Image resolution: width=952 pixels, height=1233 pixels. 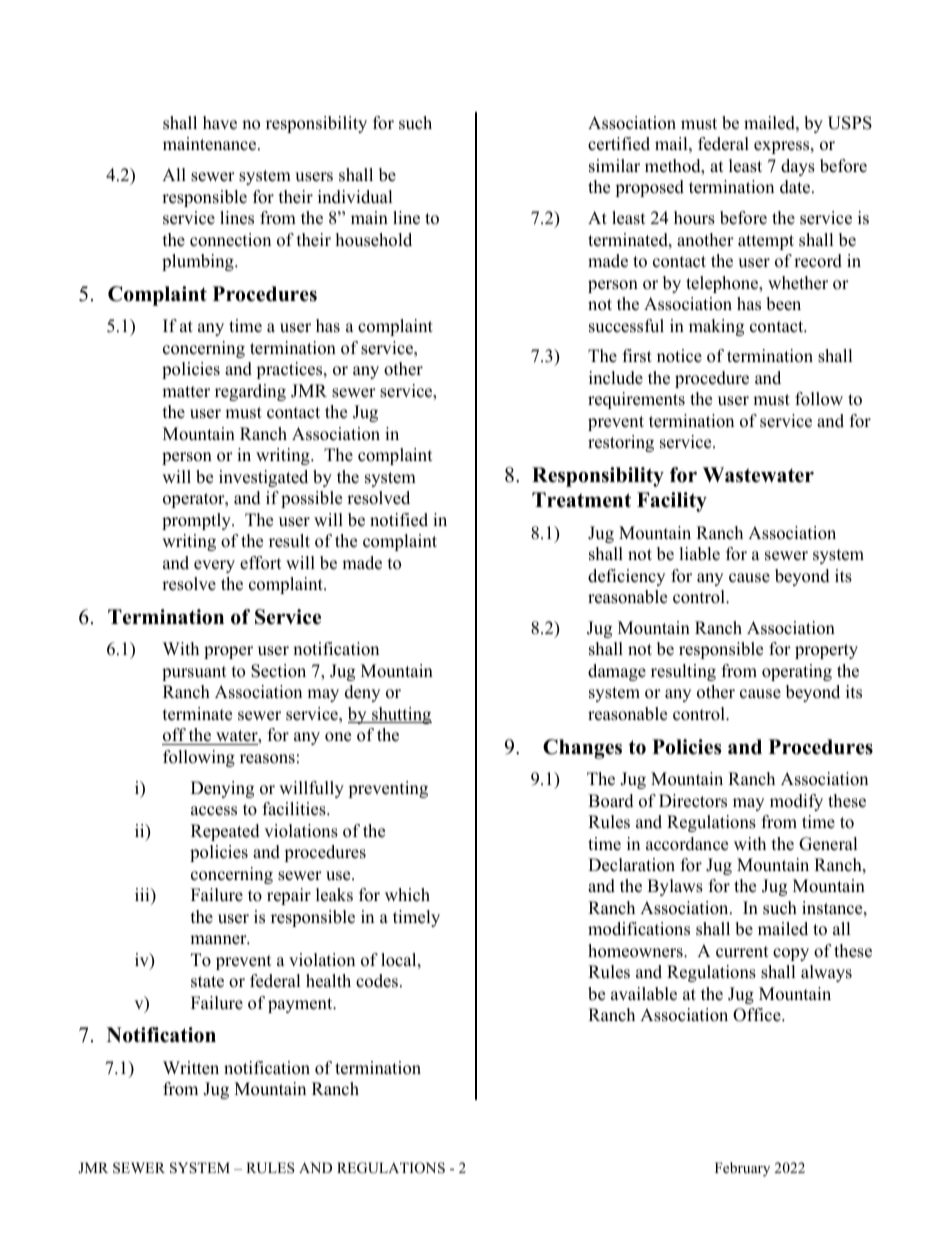 What do you see at coordinates (611, 801) in the image?
I see `Board` at bounding box center [611, 801].
